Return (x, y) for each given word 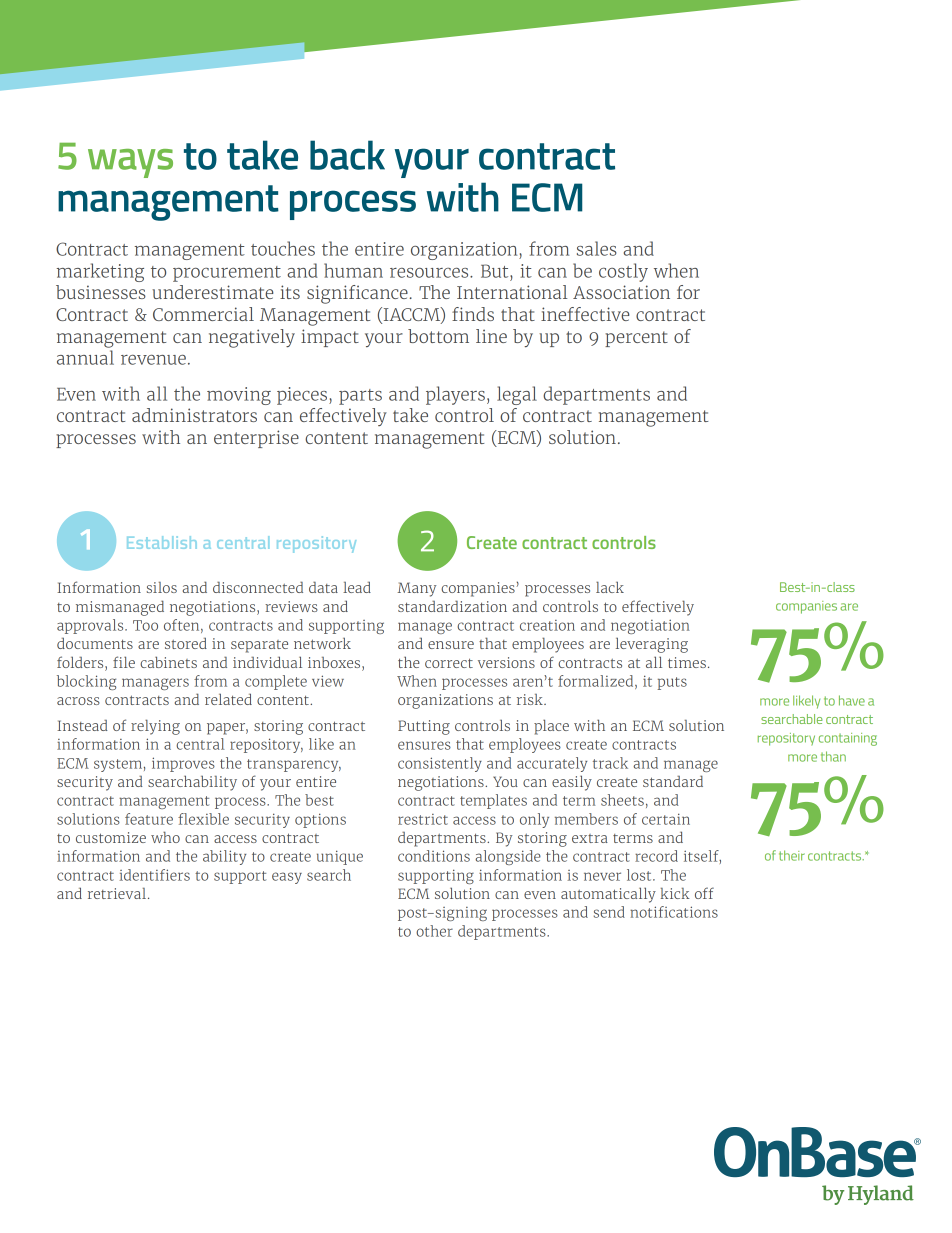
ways (130, 163)
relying (155, 727)
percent (636, 339)
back (347, 155)
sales (597, 248)
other (434, 931)
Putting (424, 727)
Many (417, 589)
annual (85, 357)
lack (610, 587)
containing (848, 739)
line (491, 336)
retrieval (118, 893)
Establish (162, 542)
